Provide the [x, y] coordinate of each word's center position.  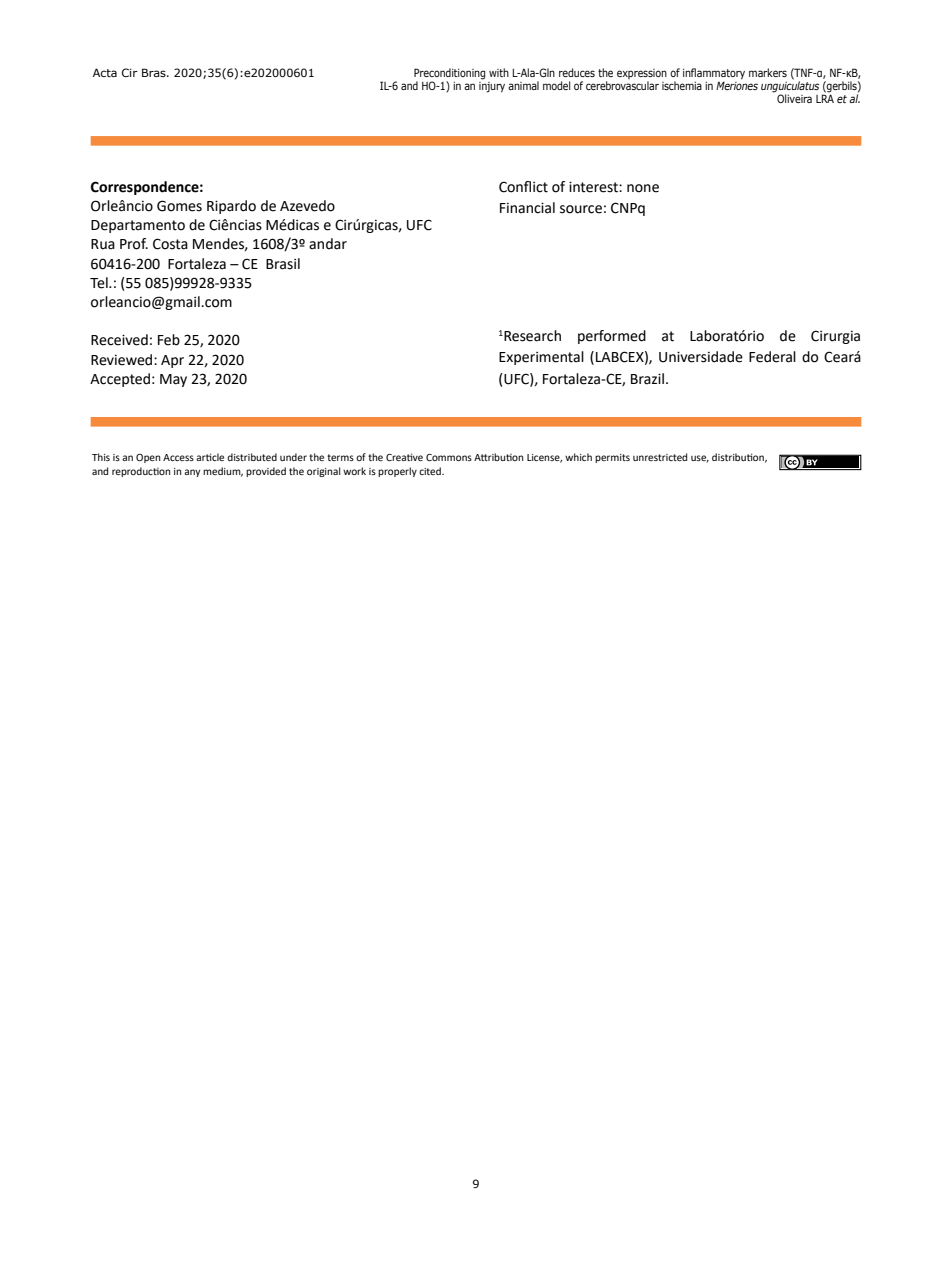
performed [612, 337]
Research [531, 336]
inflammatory [714, 74]
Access [178, 457]
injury [492, 86]
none [643, 188]
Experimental [541, 358]
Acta [105, 72]
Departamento [138, 226]
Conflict [523, 187]
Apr [172, 361]
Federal [772, 357]
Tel [100, 283]
